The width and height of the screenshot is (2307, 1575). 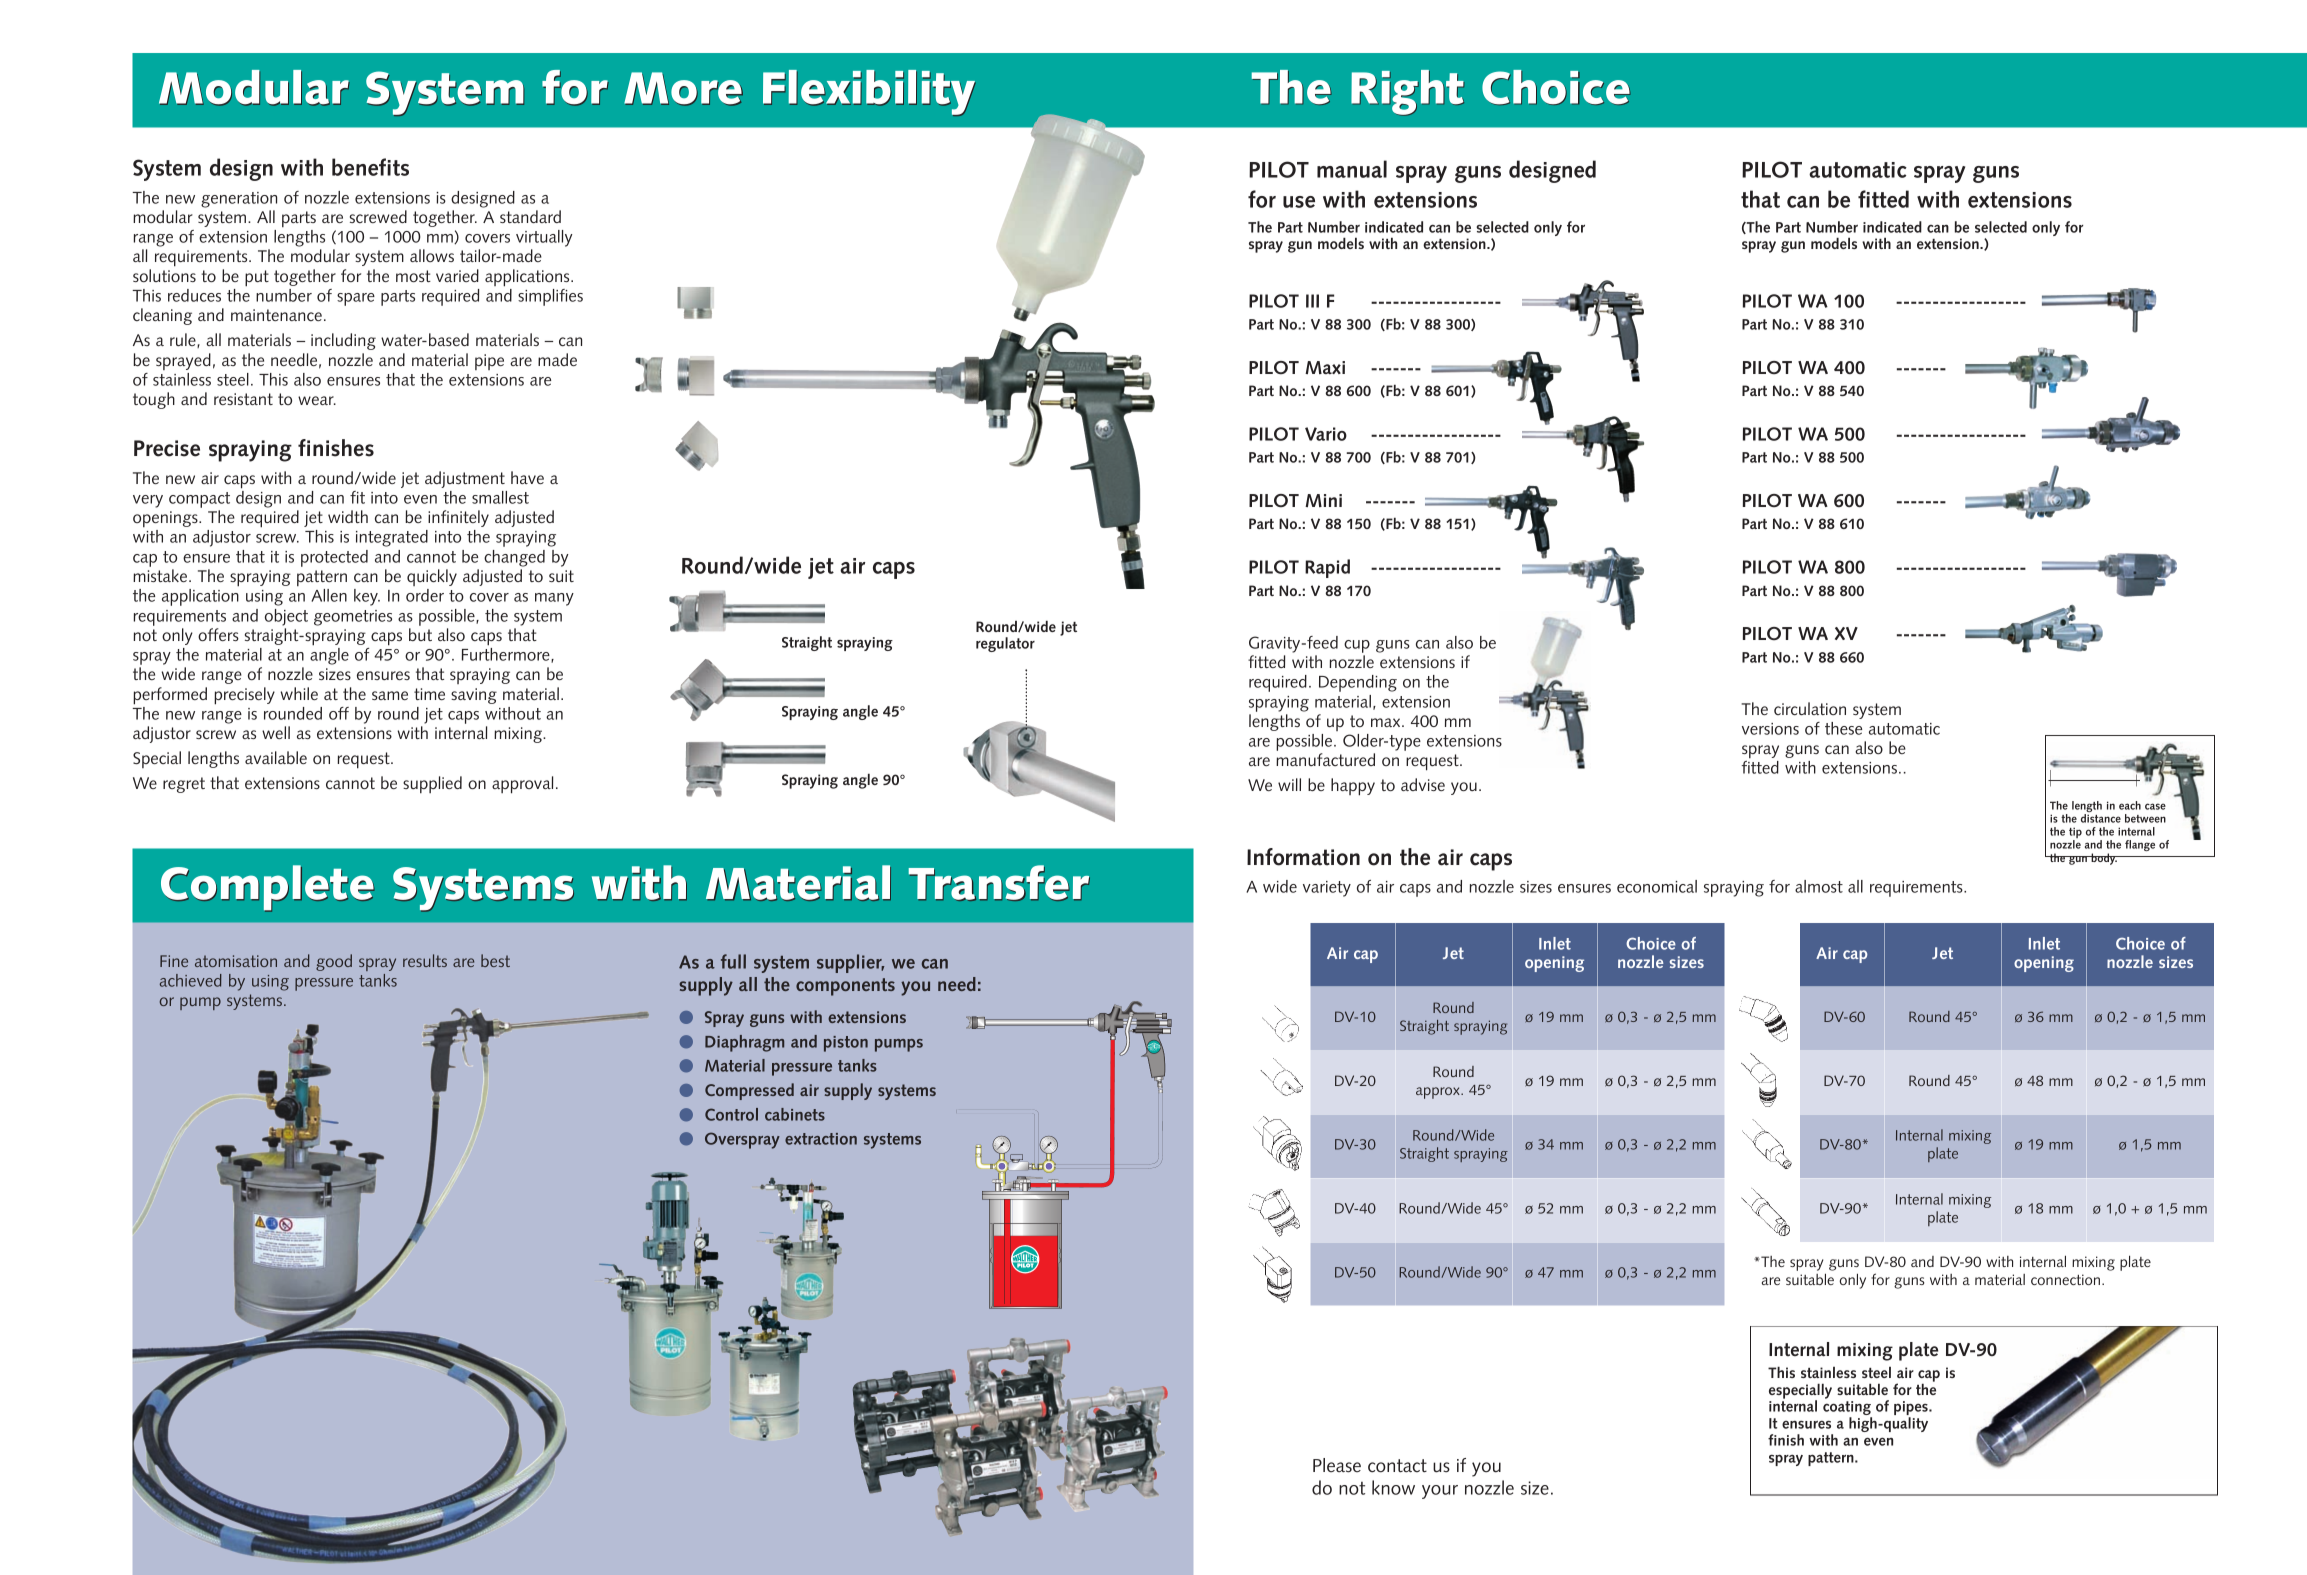 What do you see at coordinates (1397, 1466) in the screenshot?
I see `contact` at bounding box center [1397, 1466].
